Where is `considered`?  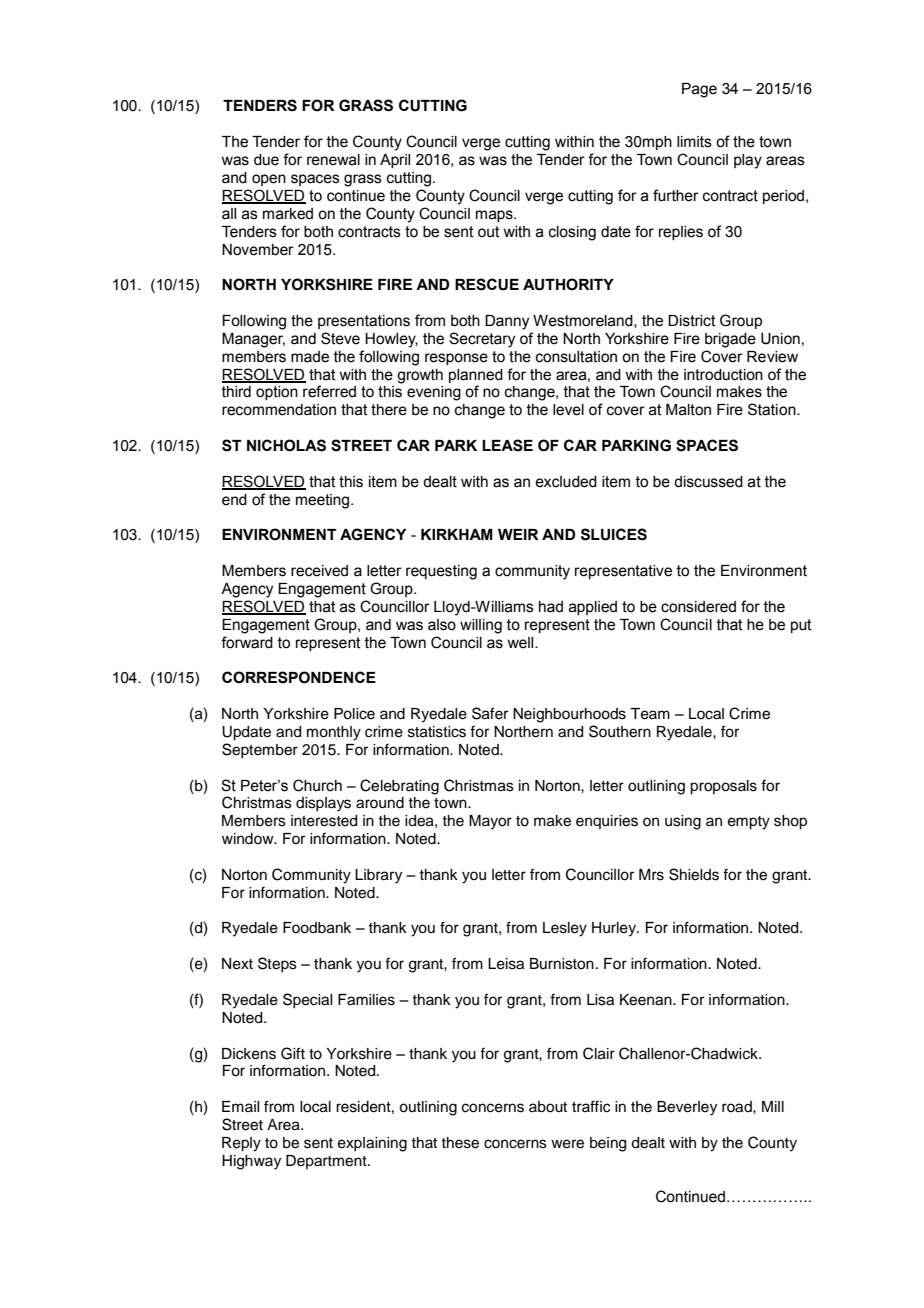 considered is located at coordinates (698, 607).
